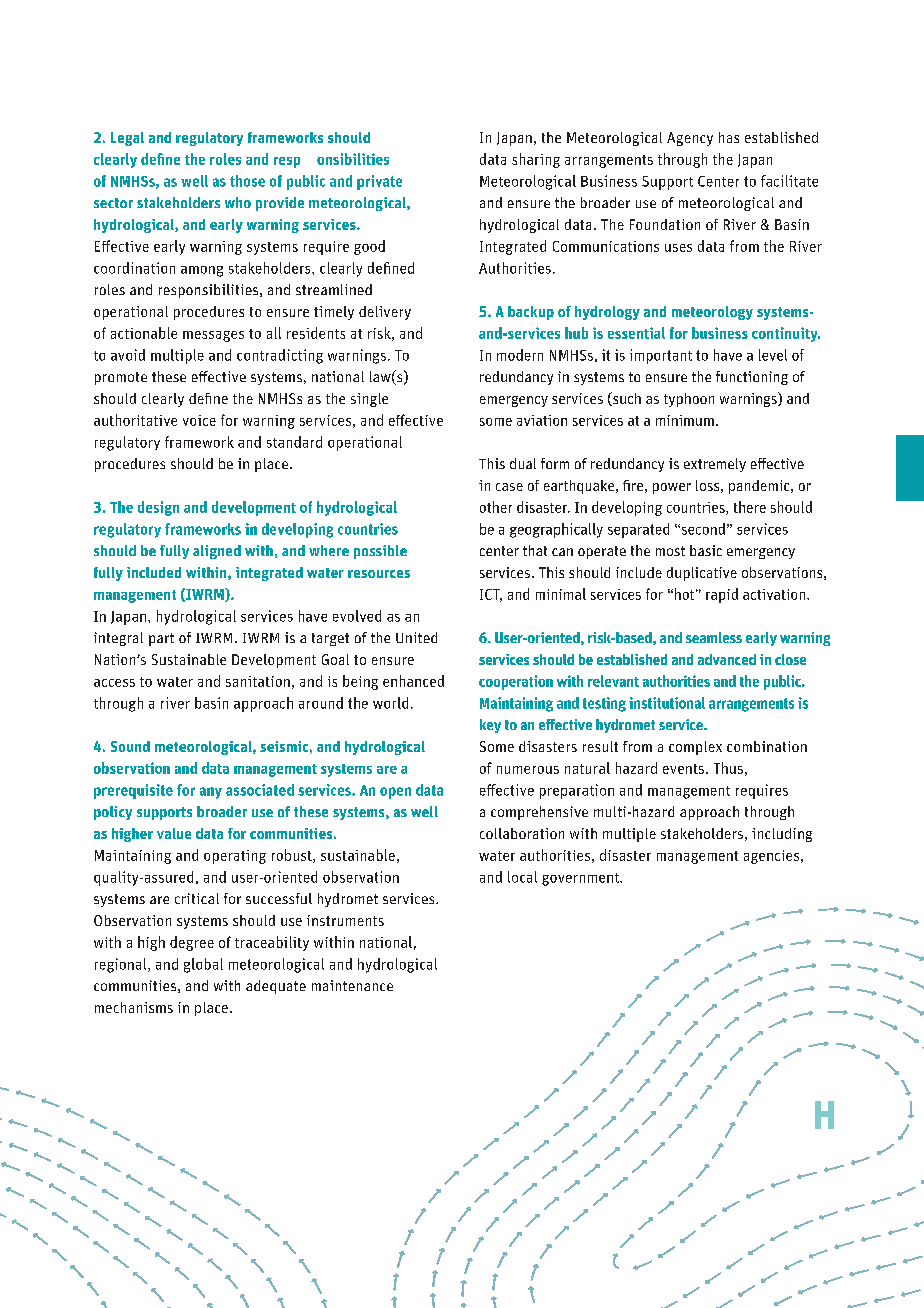  What do you see at coordinates (352, 985) in the screenshot?
I see `maintenance` at bounding box center [352, 985].
